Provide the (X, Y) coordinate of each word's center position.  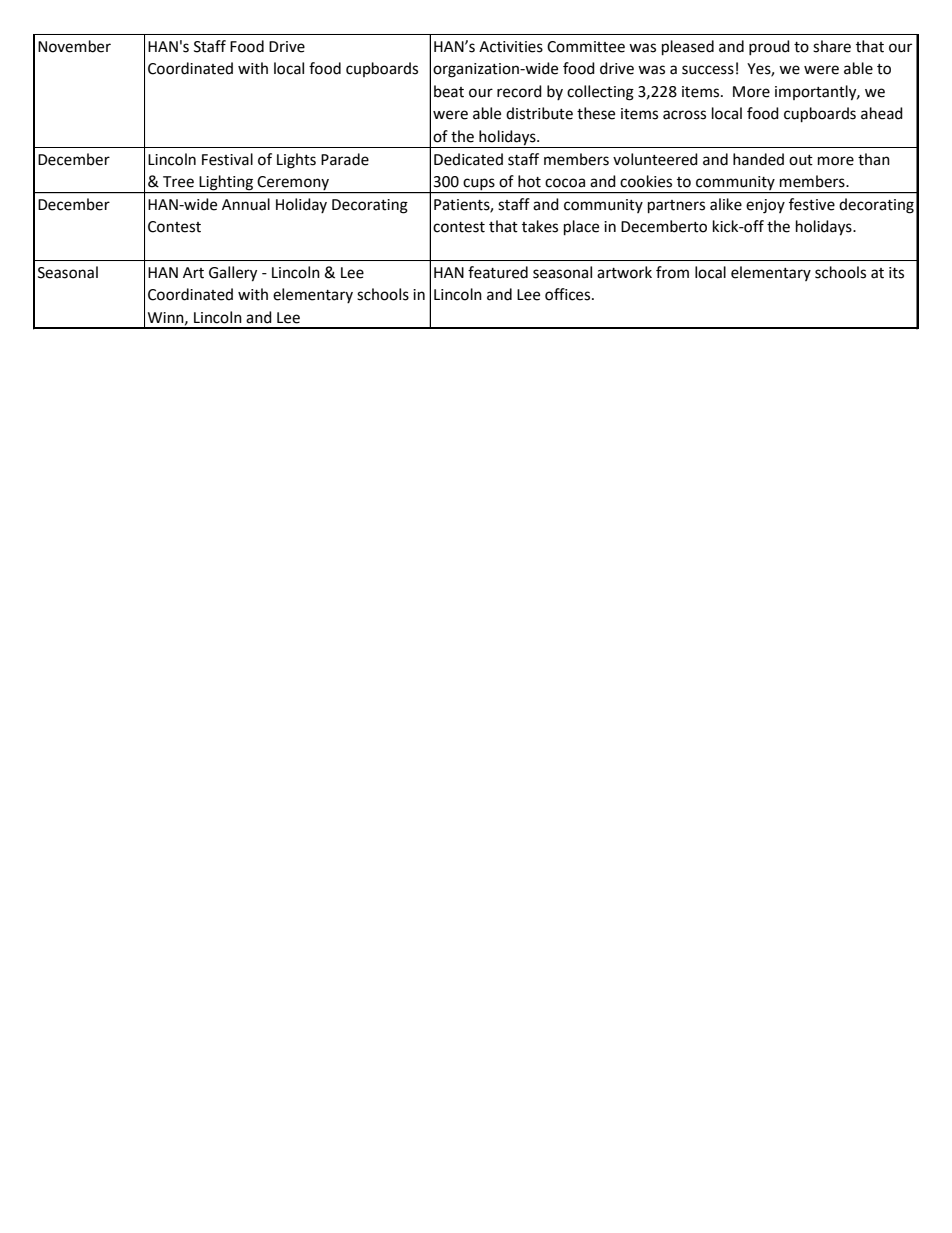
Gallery (233, 274)
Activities (511, 47)
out (801, 160)
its (896, 273)
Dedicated (468, 159)
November (74, 46)
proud (769, 47)
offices (569, 294)
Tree (178, 182)
